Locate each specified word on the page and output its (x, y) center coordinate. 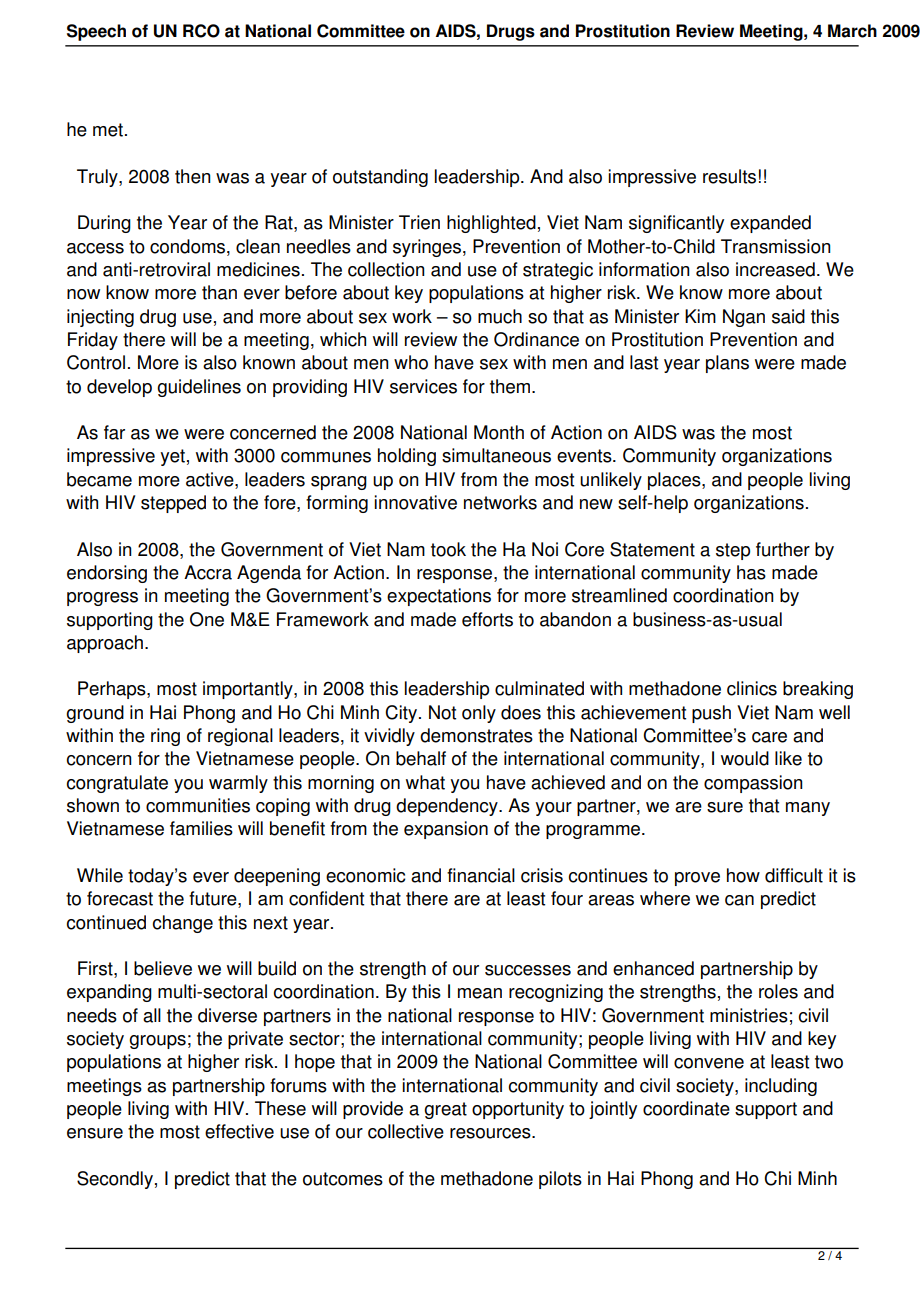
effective (239, 1131)
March (852, 31)
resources (491, 1133)
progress (102, 599)
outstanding (380, 178)
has (751, 572)
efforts (487, 619)
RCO (201, 31)
